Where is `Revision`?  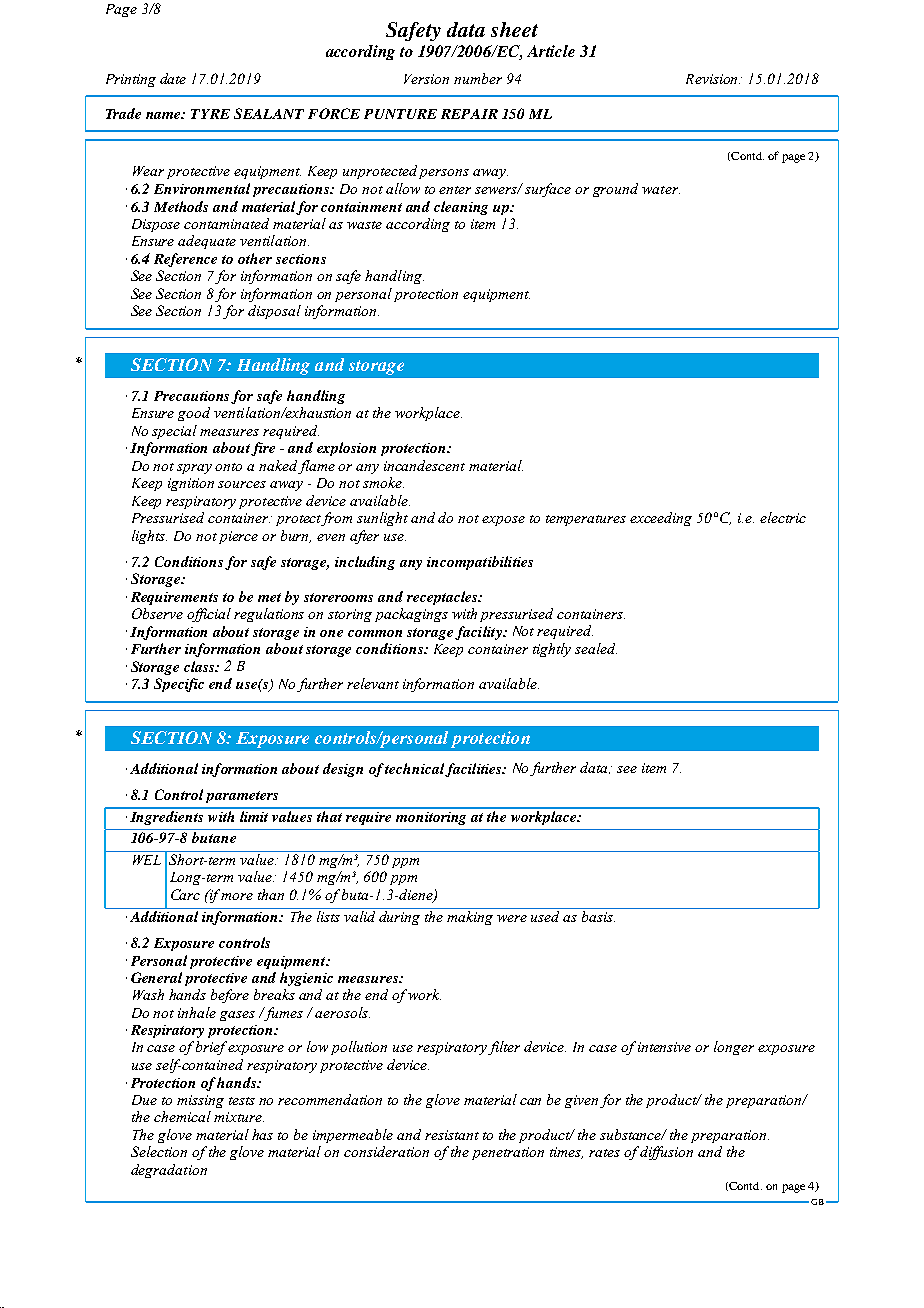
Revision is located at coordinates (713, 79).
